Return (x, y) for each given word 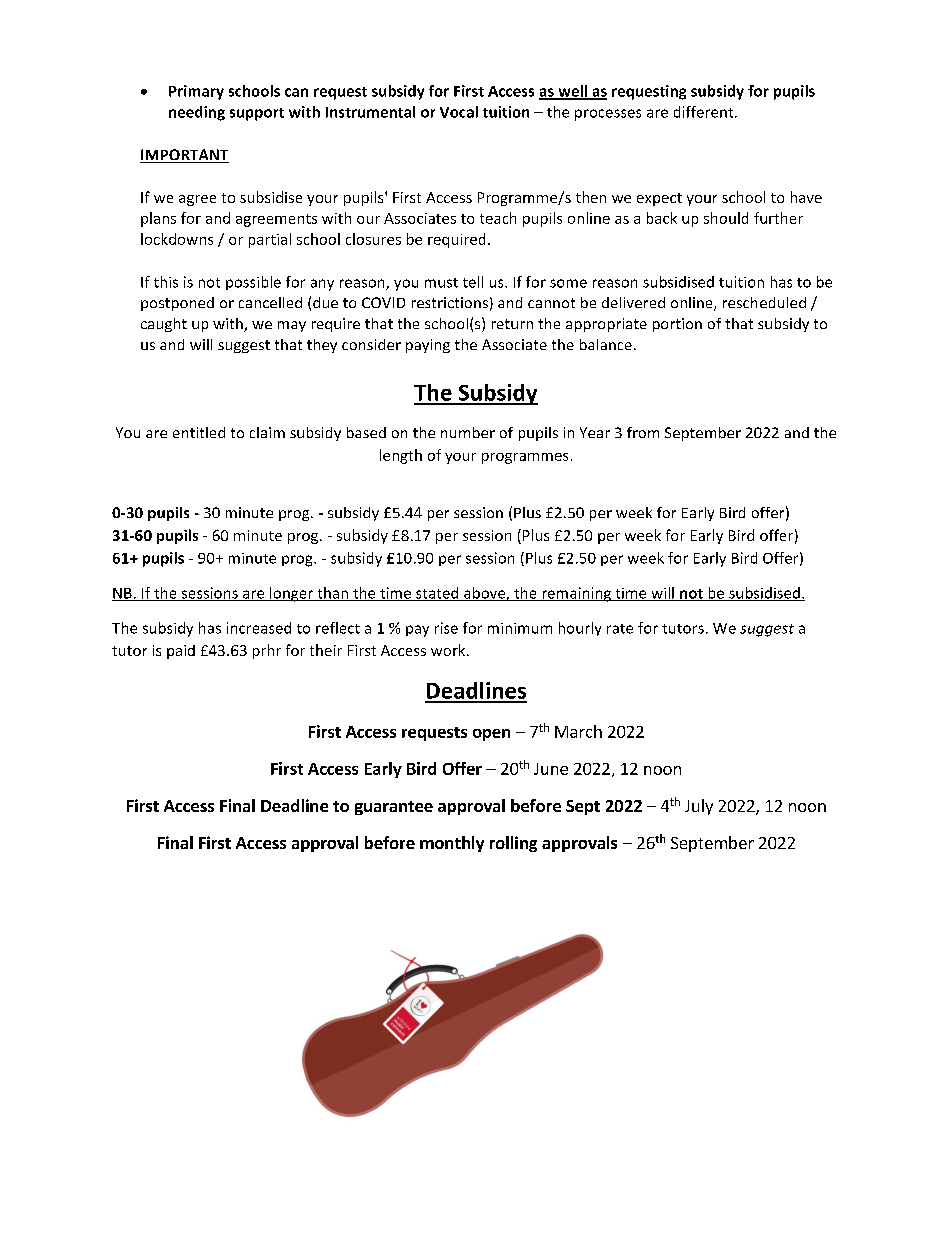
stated (437, 594)
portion (677, 325)
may (292, 326)
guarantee (394, 808)
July (699, 807)
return (512, 324)
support (257, 114)
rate (620, 629)
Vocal (459, 112)
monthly (452, 844)
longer (291, 594)
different (705, 112)
